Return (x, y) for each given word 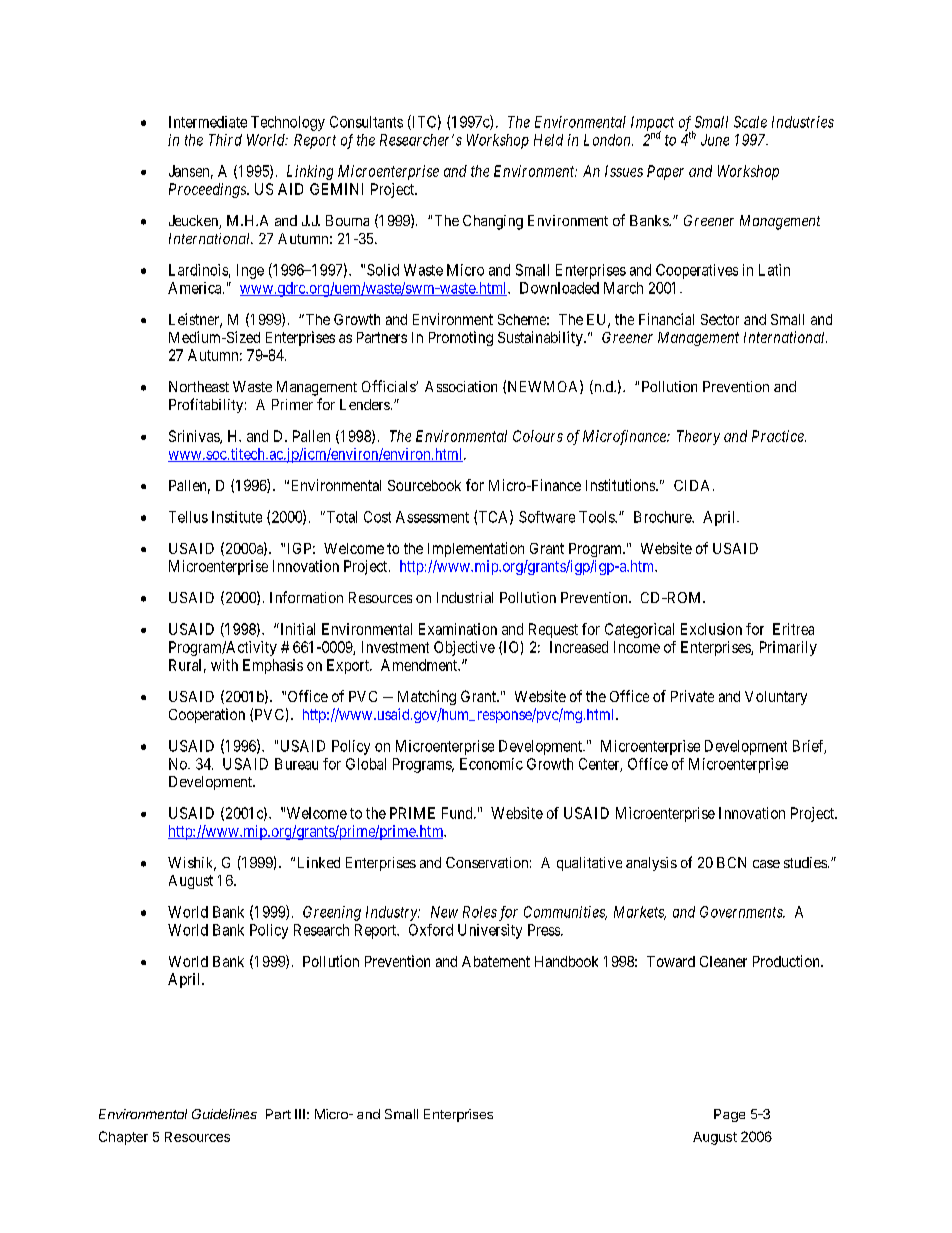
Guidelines (224, 1114)
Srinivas (195, 437)
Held (548, 140)
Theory (698, 437)
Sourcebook (424, 485)
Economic (491, 764)
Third (225, 140)
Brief (809, 747)
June (715, 140)
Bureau (296, 764)
